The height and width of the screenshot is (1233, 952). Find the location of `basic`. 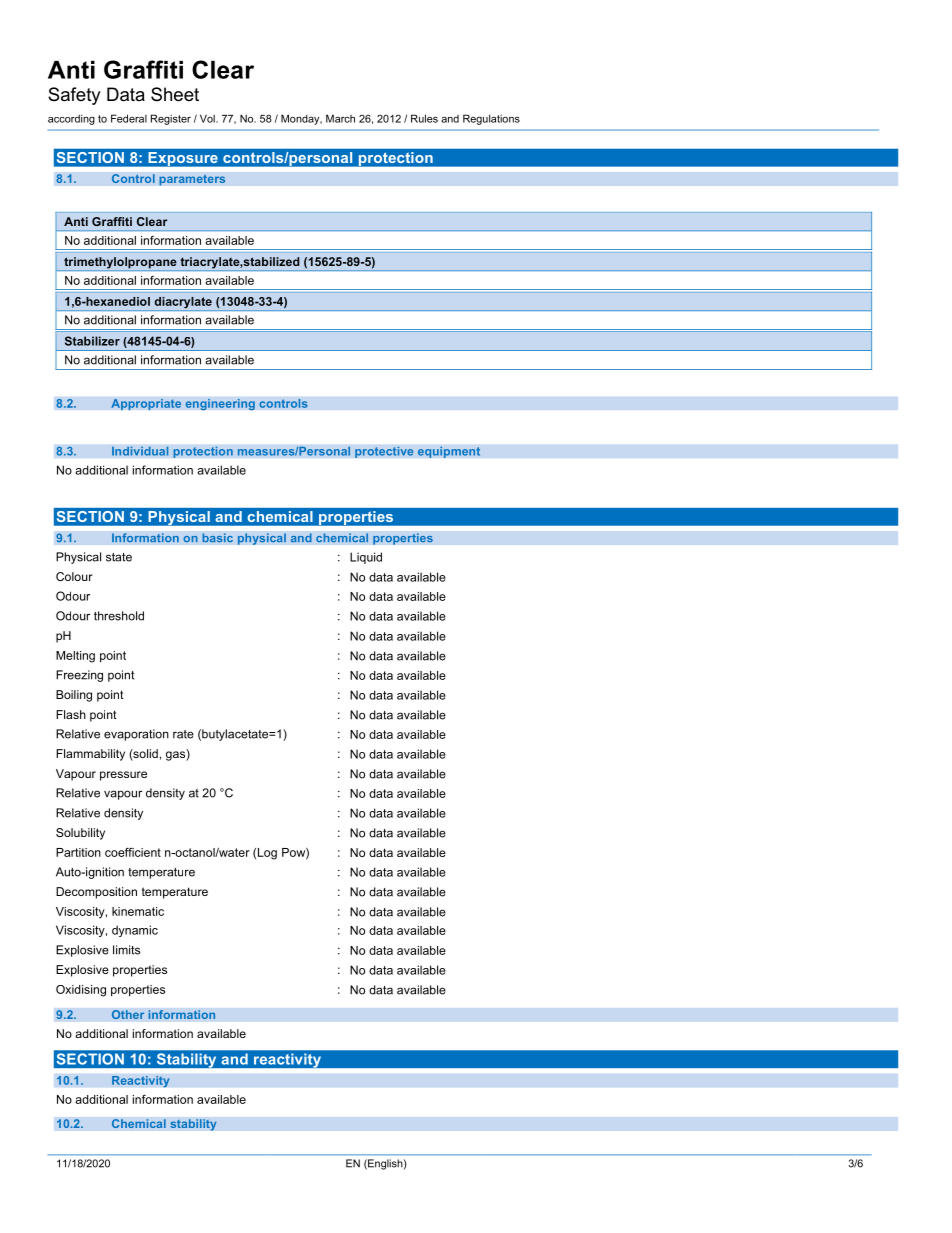

basic is located at coordinates (217, 538).
